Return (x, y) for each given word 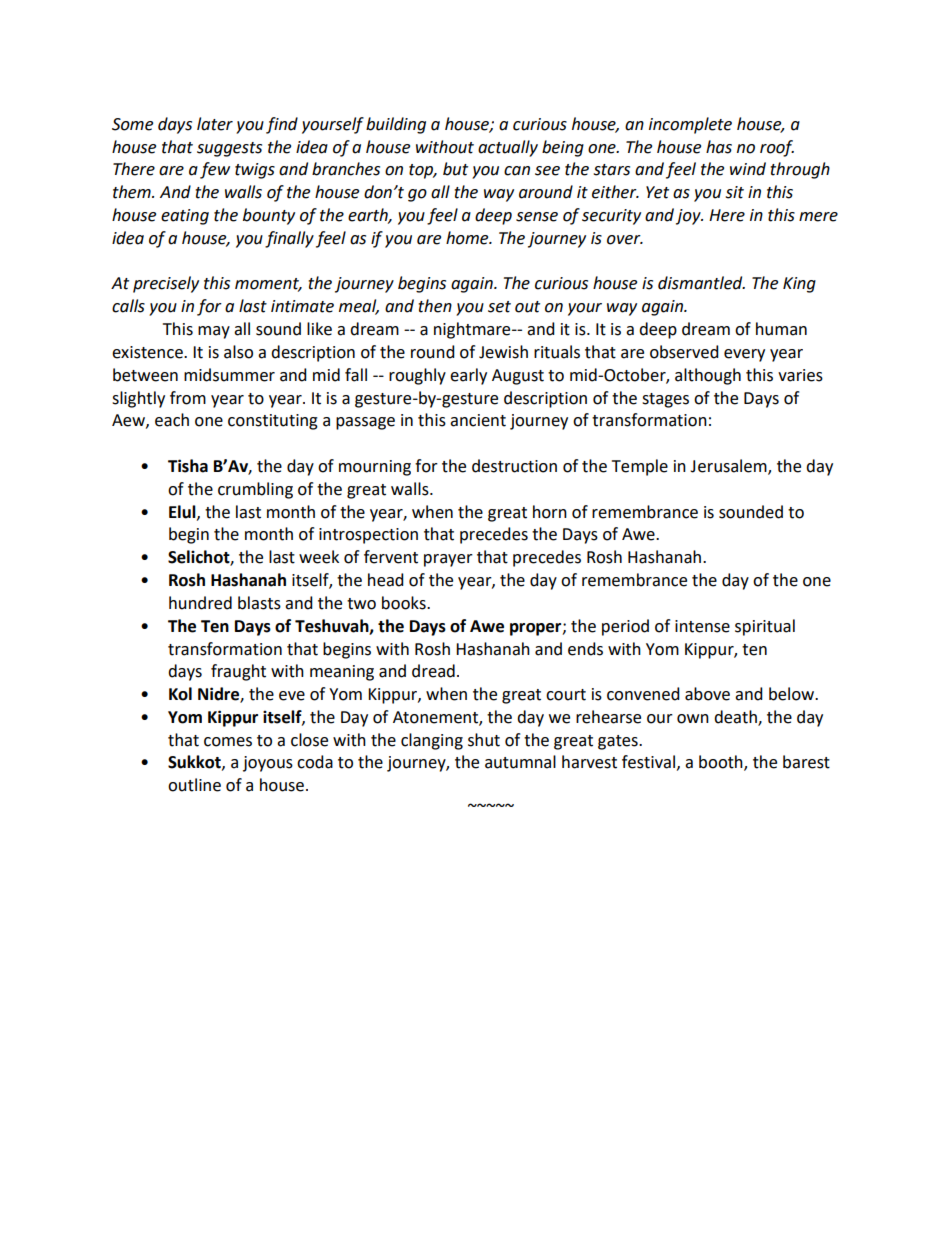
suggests (229, 149)
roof (777, 148)
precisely (166, 284)
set (499, 307)
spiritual (765, 627)
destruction (514, 466)
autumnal (520, 762)
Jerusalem (729, 467)
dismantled (701, 283)
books (405, 603)
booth (722, 763)
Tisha (188, 466)
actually (508, 148)
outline (194, 785)
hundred (200, 603)
